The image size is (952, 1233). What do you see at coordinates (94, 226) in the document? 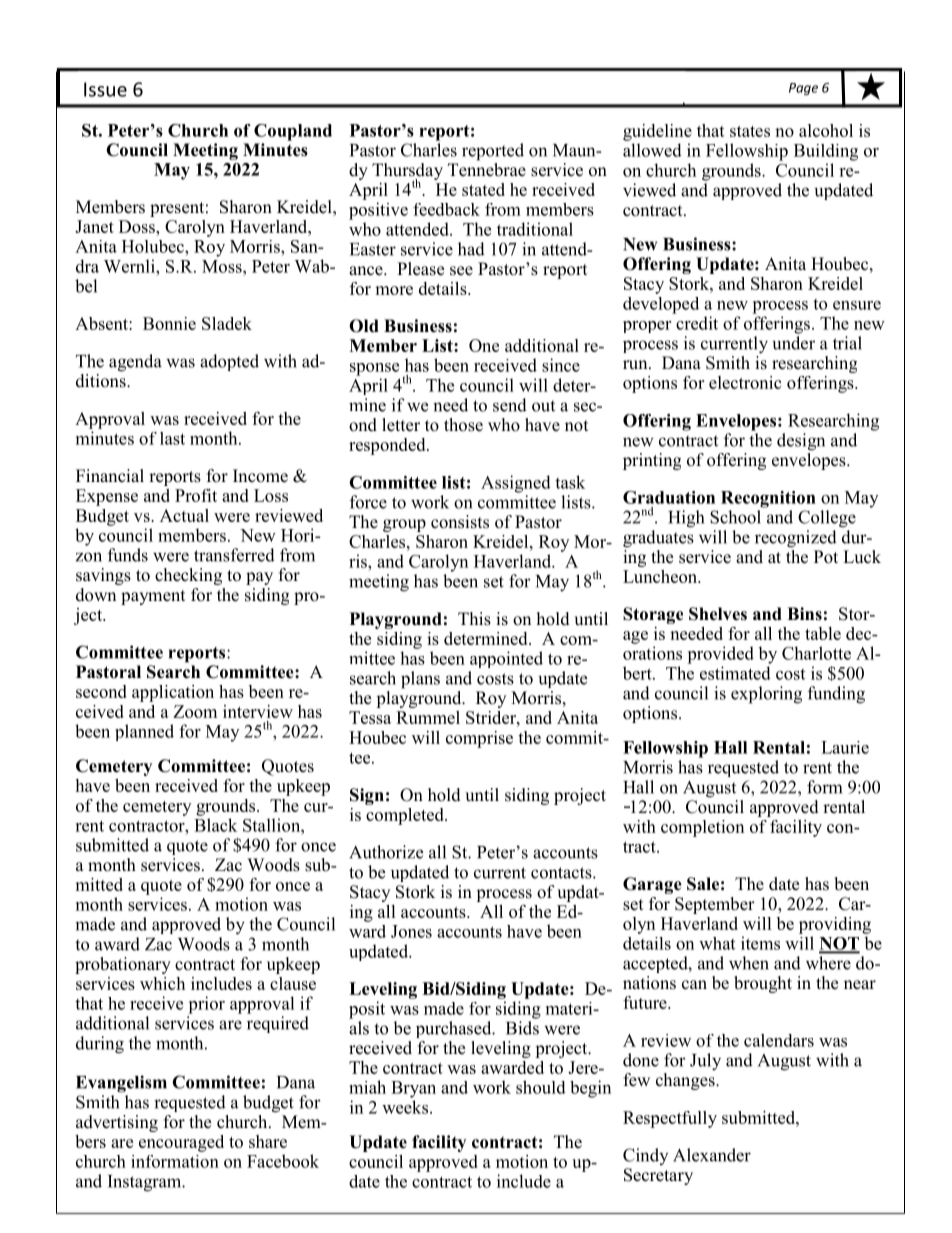
I see `Janet` at bounding box center [94, 226].
